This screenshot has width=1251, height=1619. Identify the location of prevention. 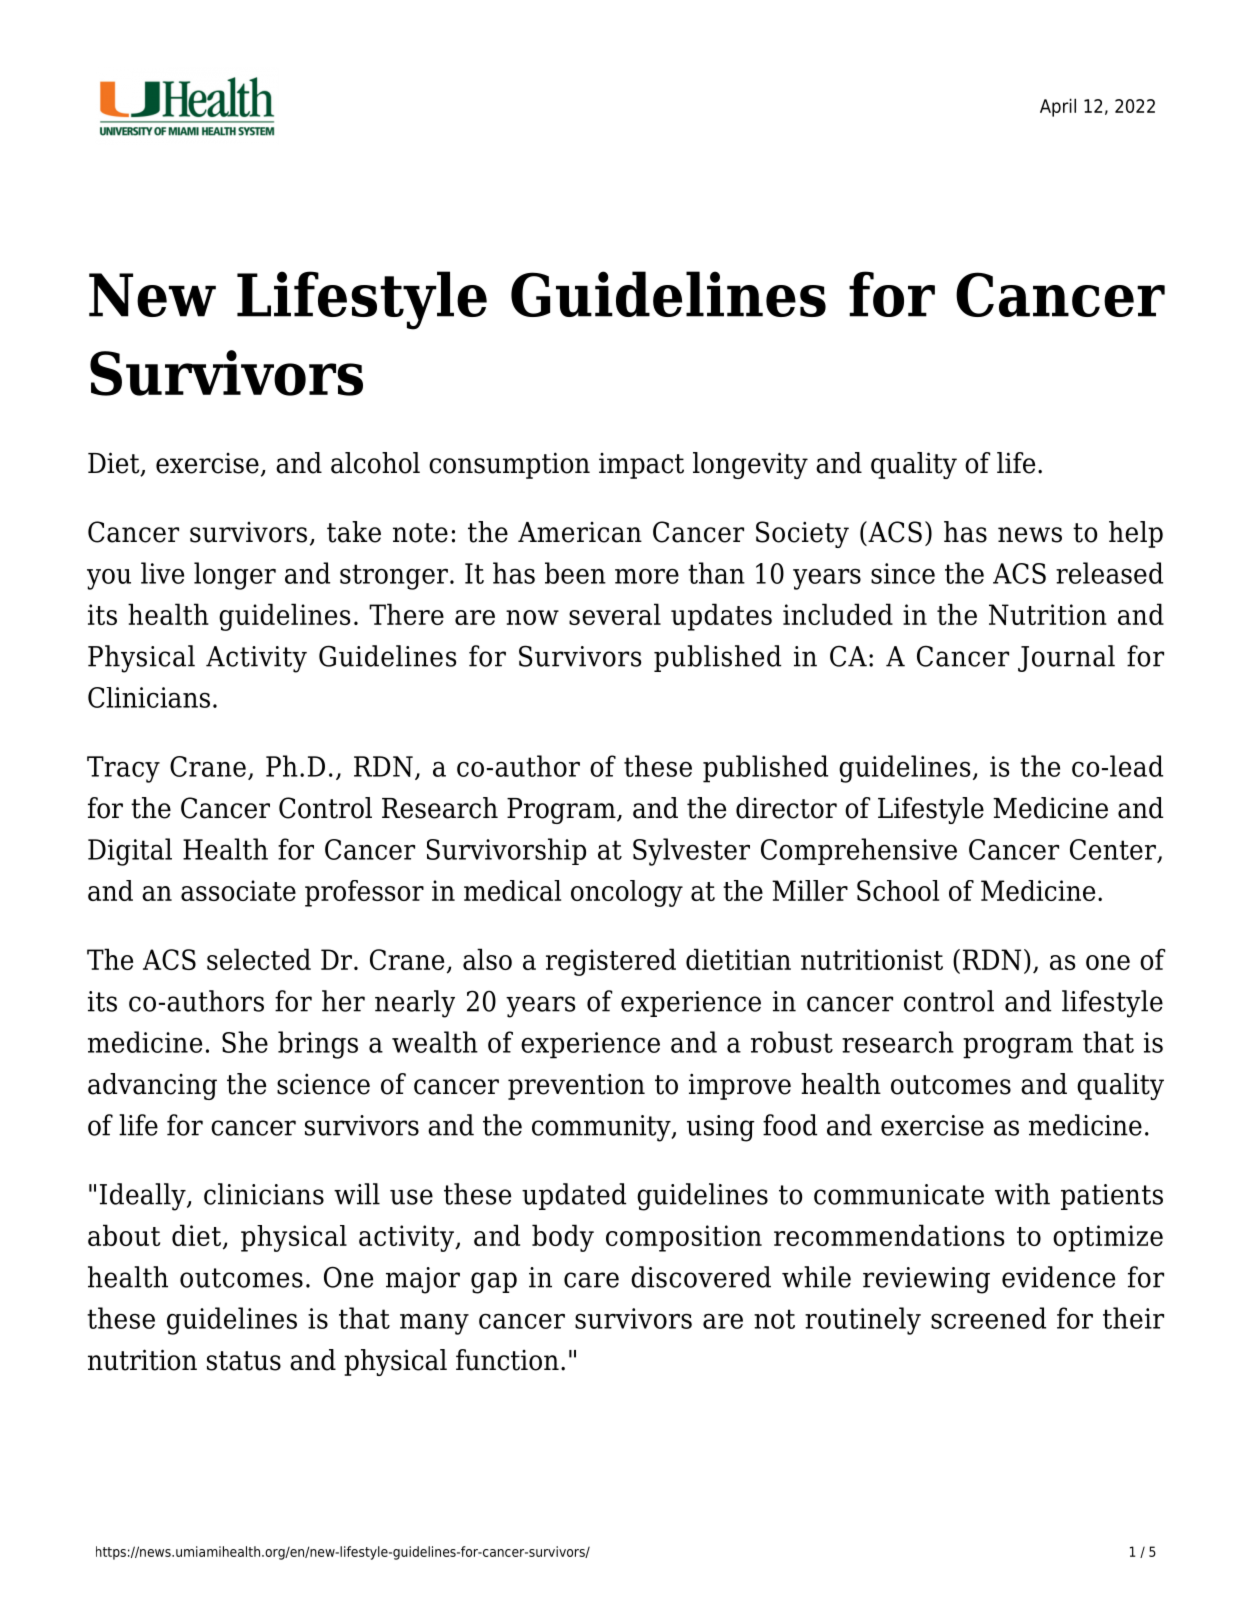
(576, 1086).
